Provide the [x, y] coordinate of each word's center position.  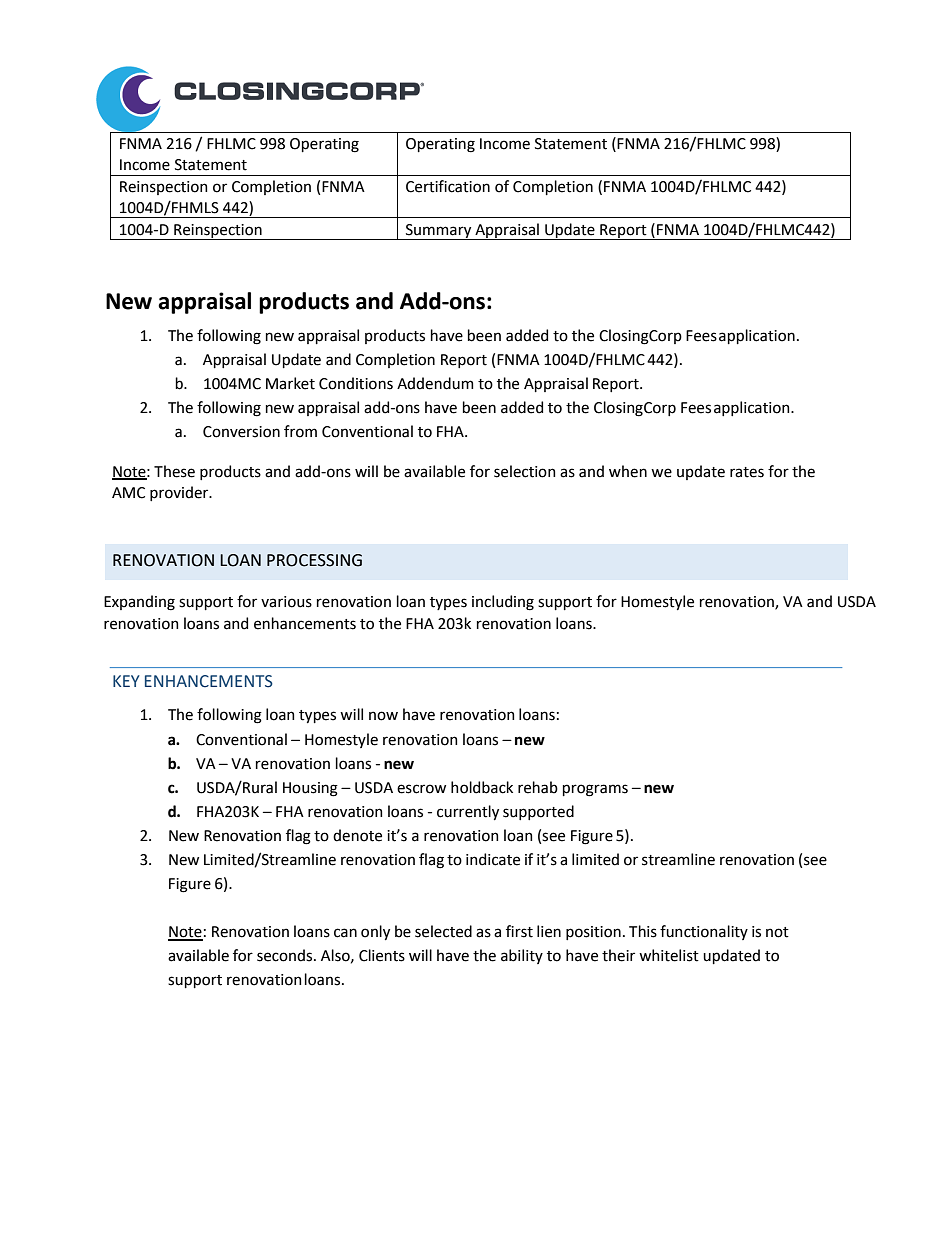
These [174, 471]
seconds [286, 955]
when [628, 471]
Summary [439, 232]
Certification [448, 186]
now [383, 716]
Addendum [435, 383]
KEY [126, 681]
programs [595, 790]
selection [525, 471]
